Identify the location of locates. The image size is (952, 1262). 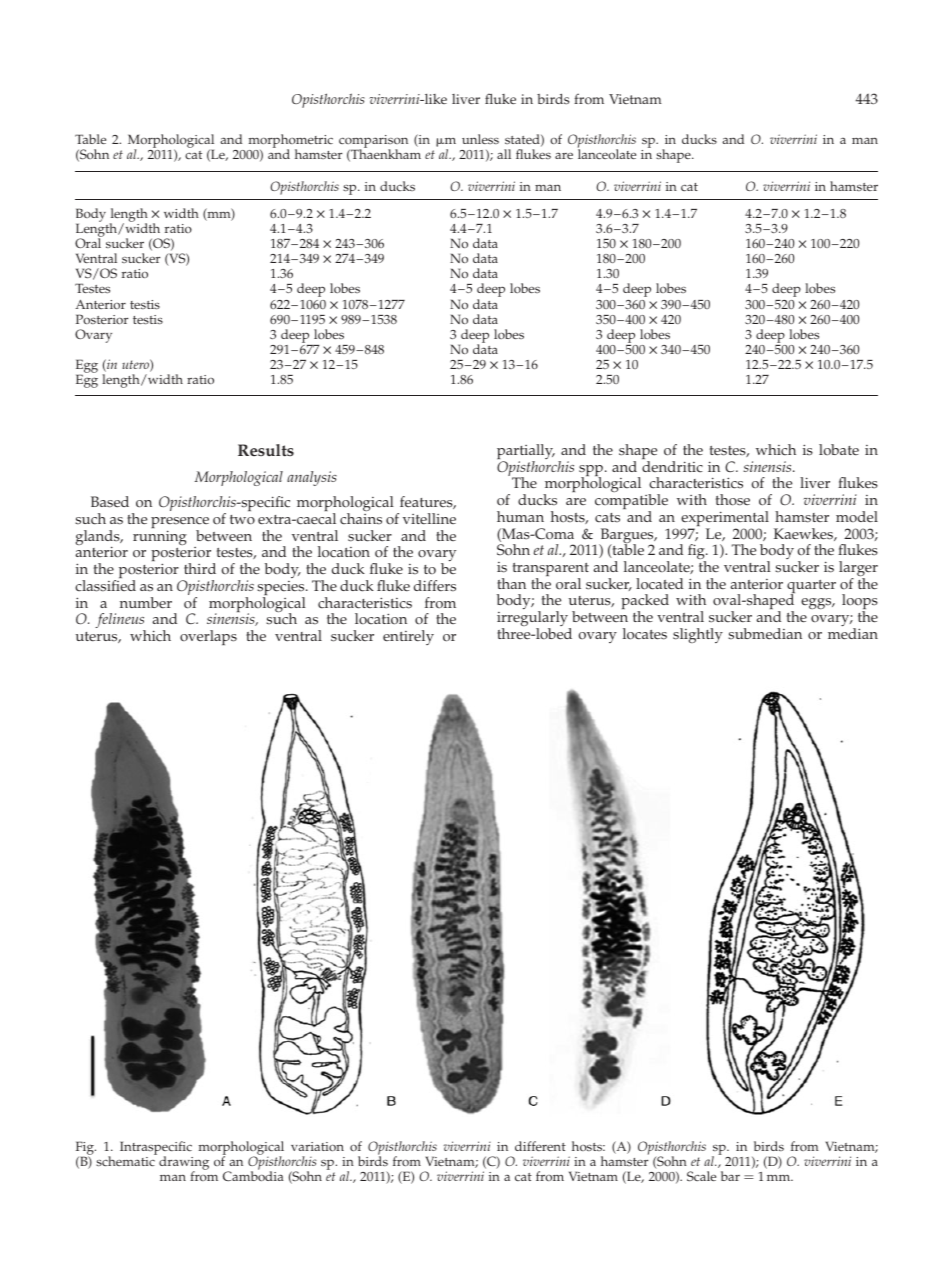
(645, 634).
